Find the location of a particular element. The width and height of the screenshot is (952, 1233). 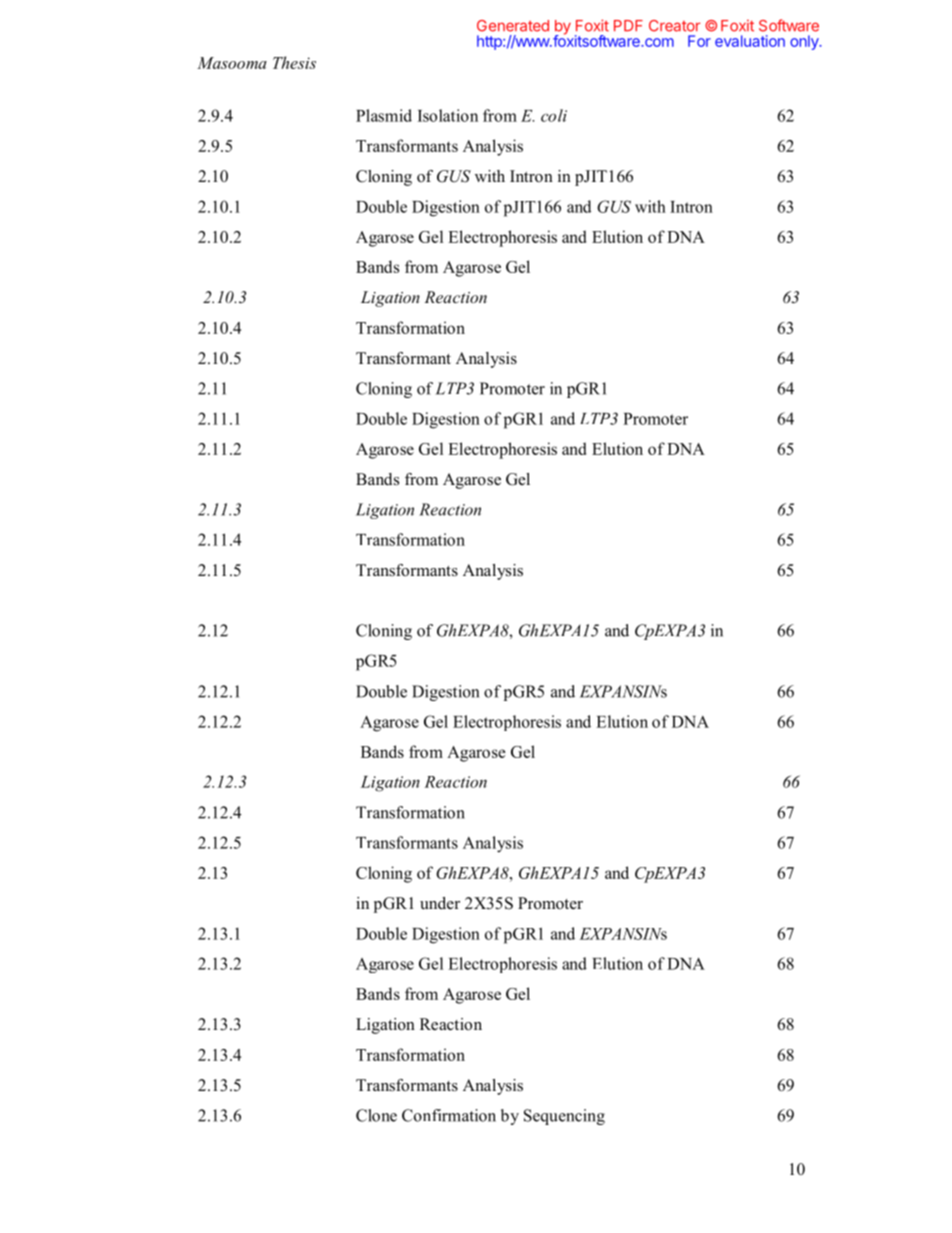

Clone is located at coordinates (376, 1115).
